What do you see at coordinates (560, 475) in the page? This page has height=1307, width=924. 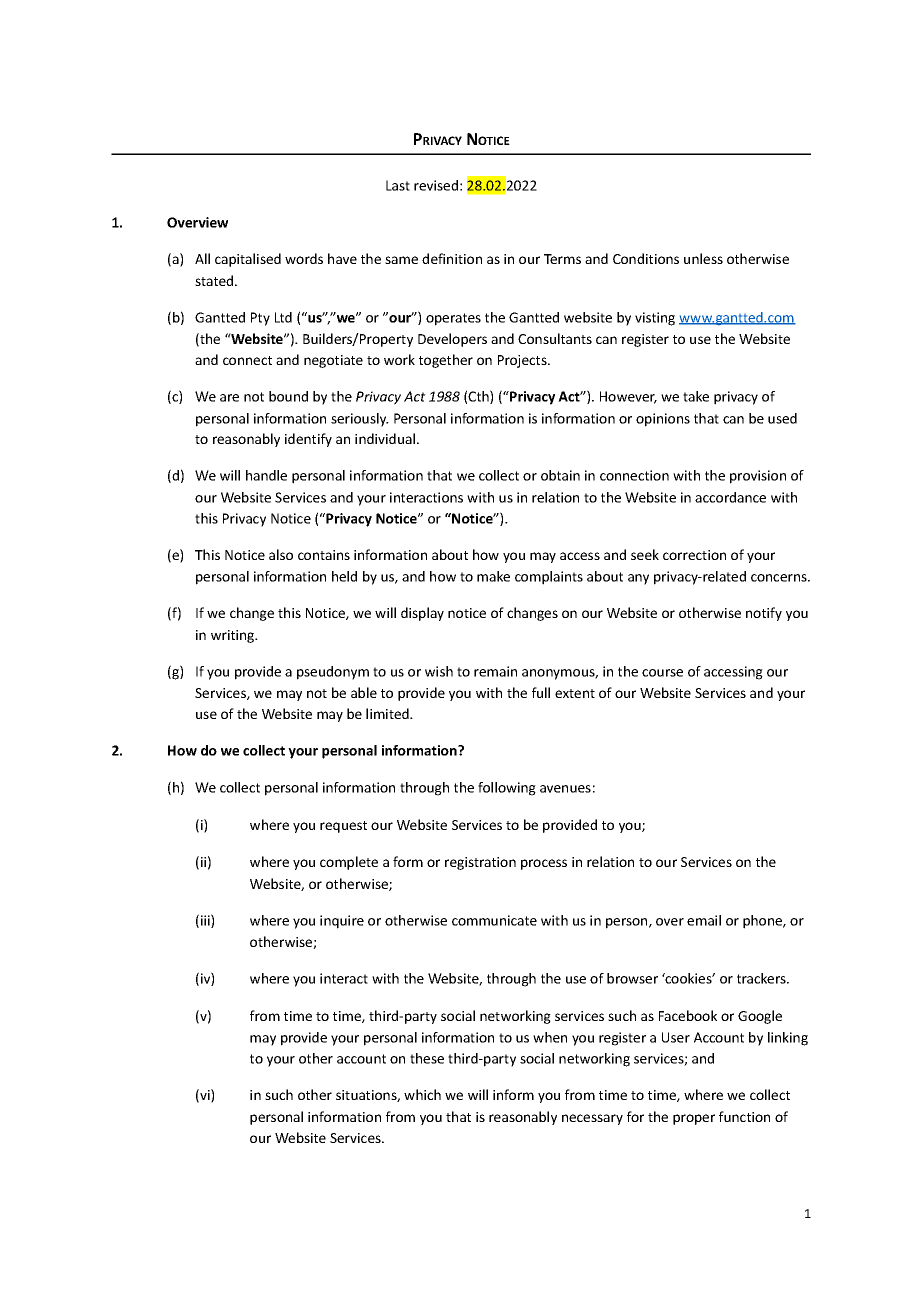 I see `obtain` at bounding box center [560, 475].
